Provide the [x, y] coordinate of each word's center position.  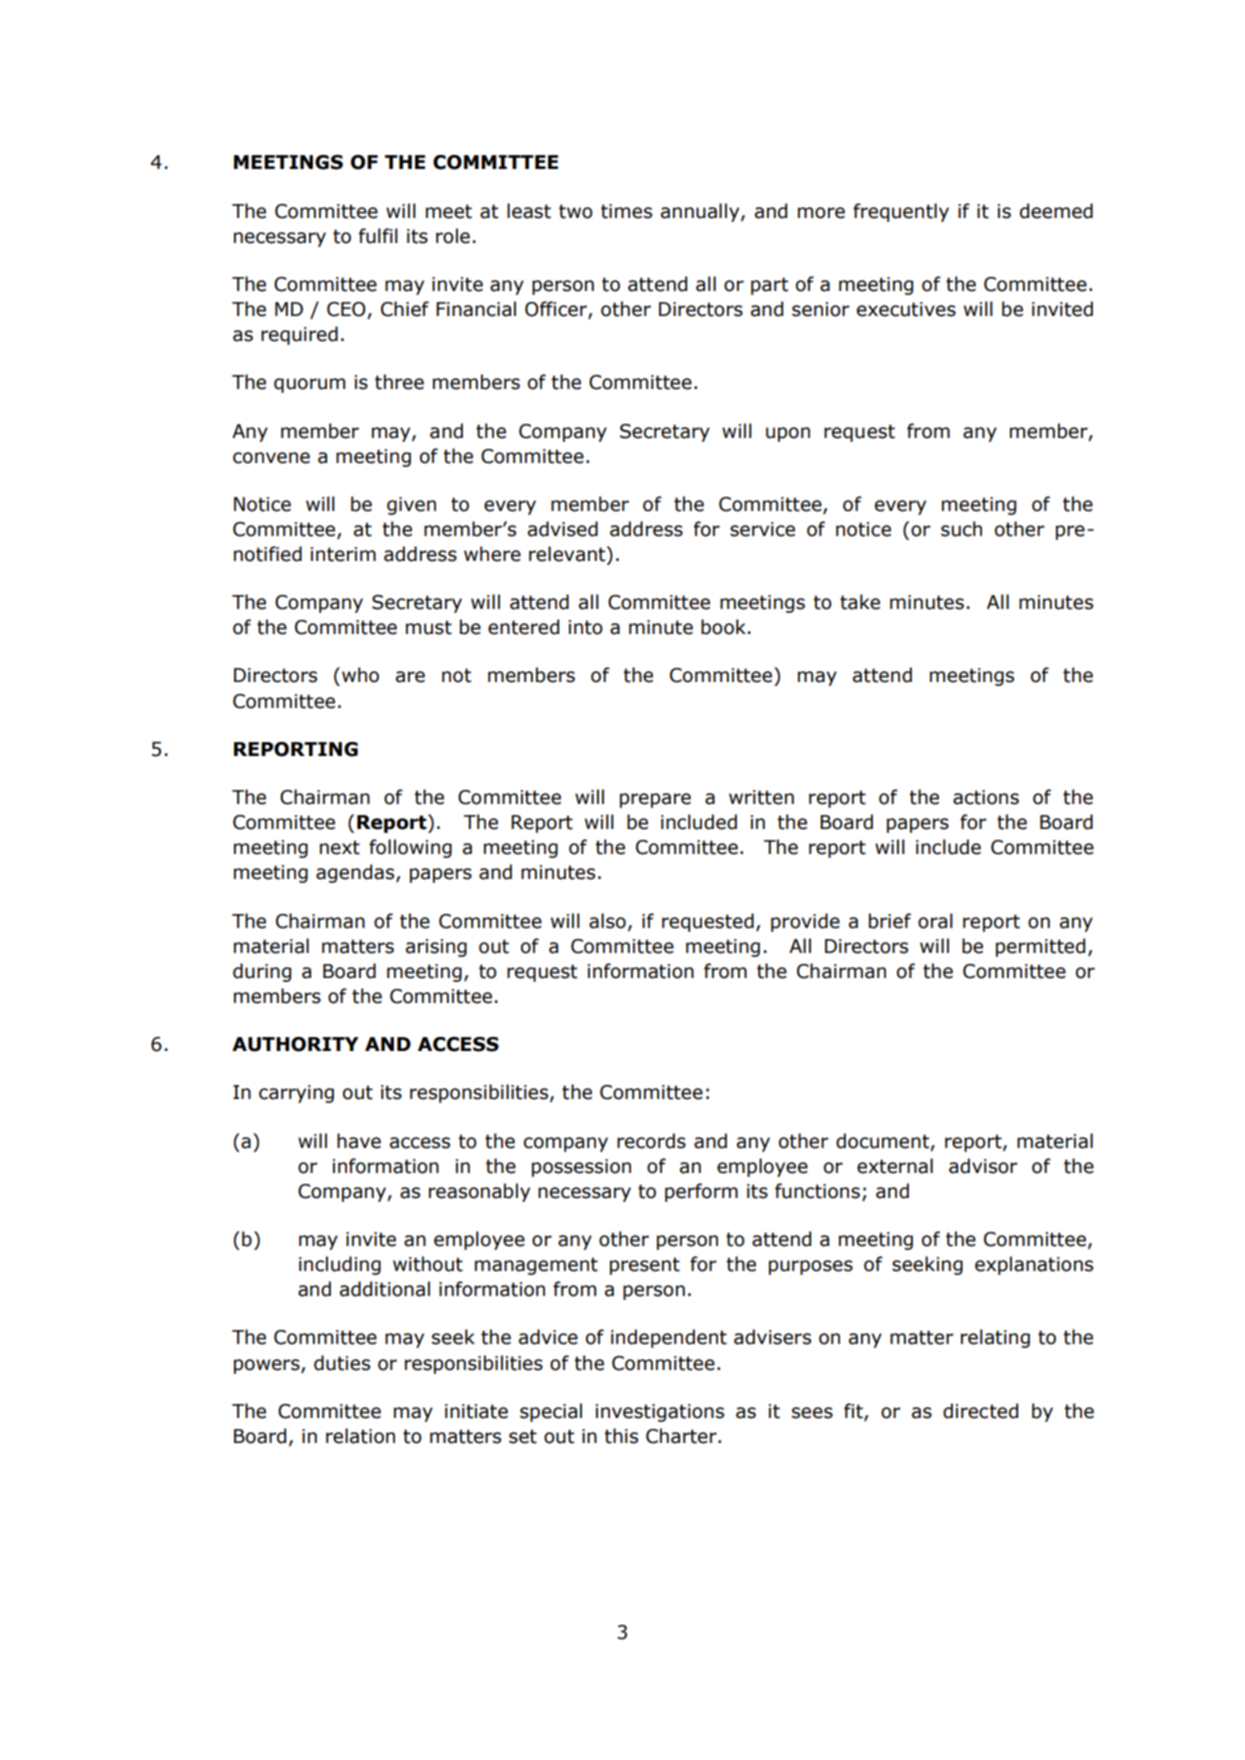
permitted [1040, 947]
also [607, 921]
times [626, 211]
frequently [901, 212]
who [360, 675]
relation [360, 1436]
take [860, 602]
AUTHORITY [295, 1044]
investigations [660, 1413]
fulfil [378, 236]
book [723, 627]
